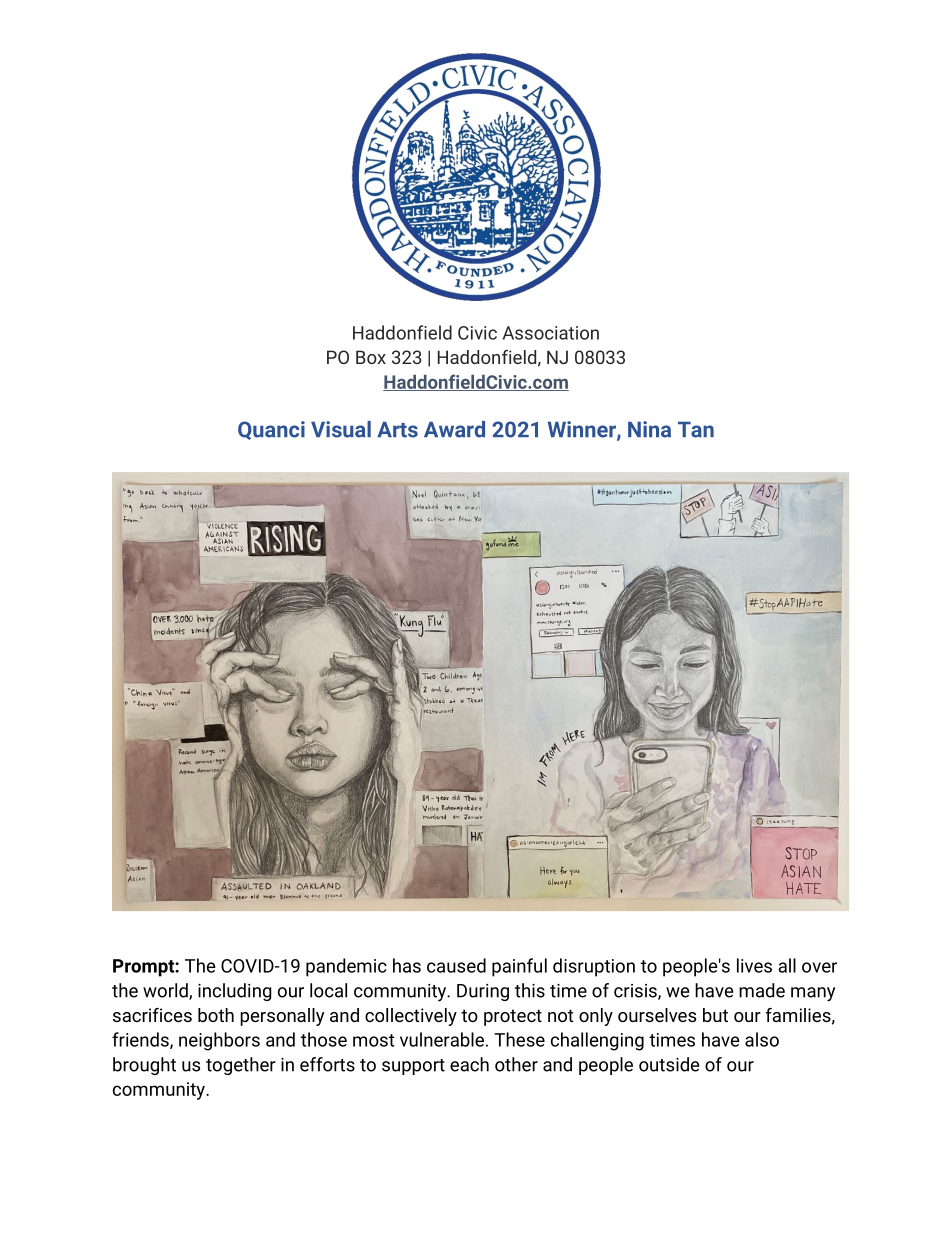 Image resolution: width=952 pixels, height=1233 pixels. Describe the element at coordinates (551, 333) in the screenshot. I see `Association` at that location.
